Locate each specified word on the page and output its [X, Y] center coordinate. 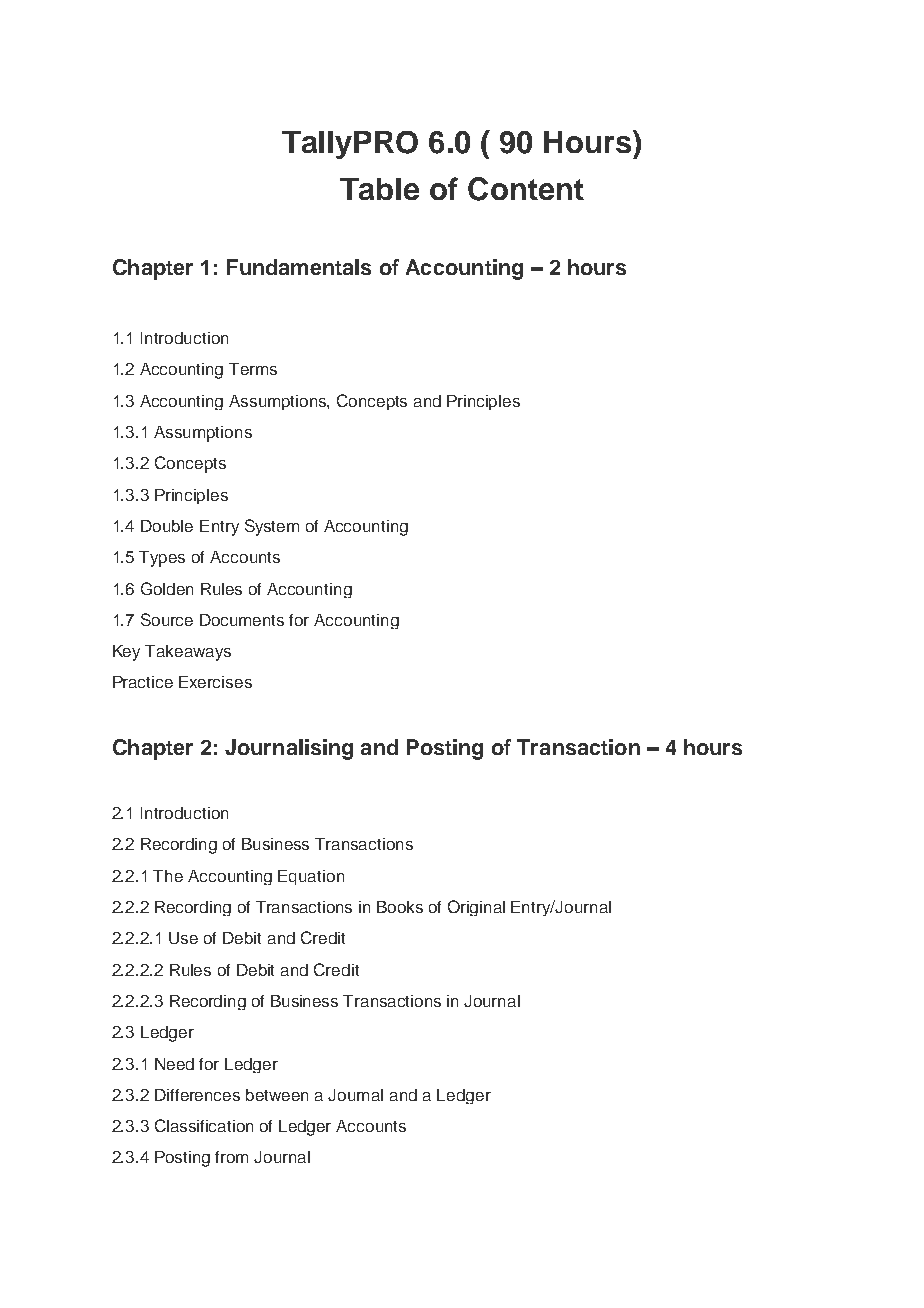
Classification [204, 1125]
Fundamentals [299, 267]
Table [379, 189]
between [277, 1095]
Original [476, 908]
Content [526, 189]
